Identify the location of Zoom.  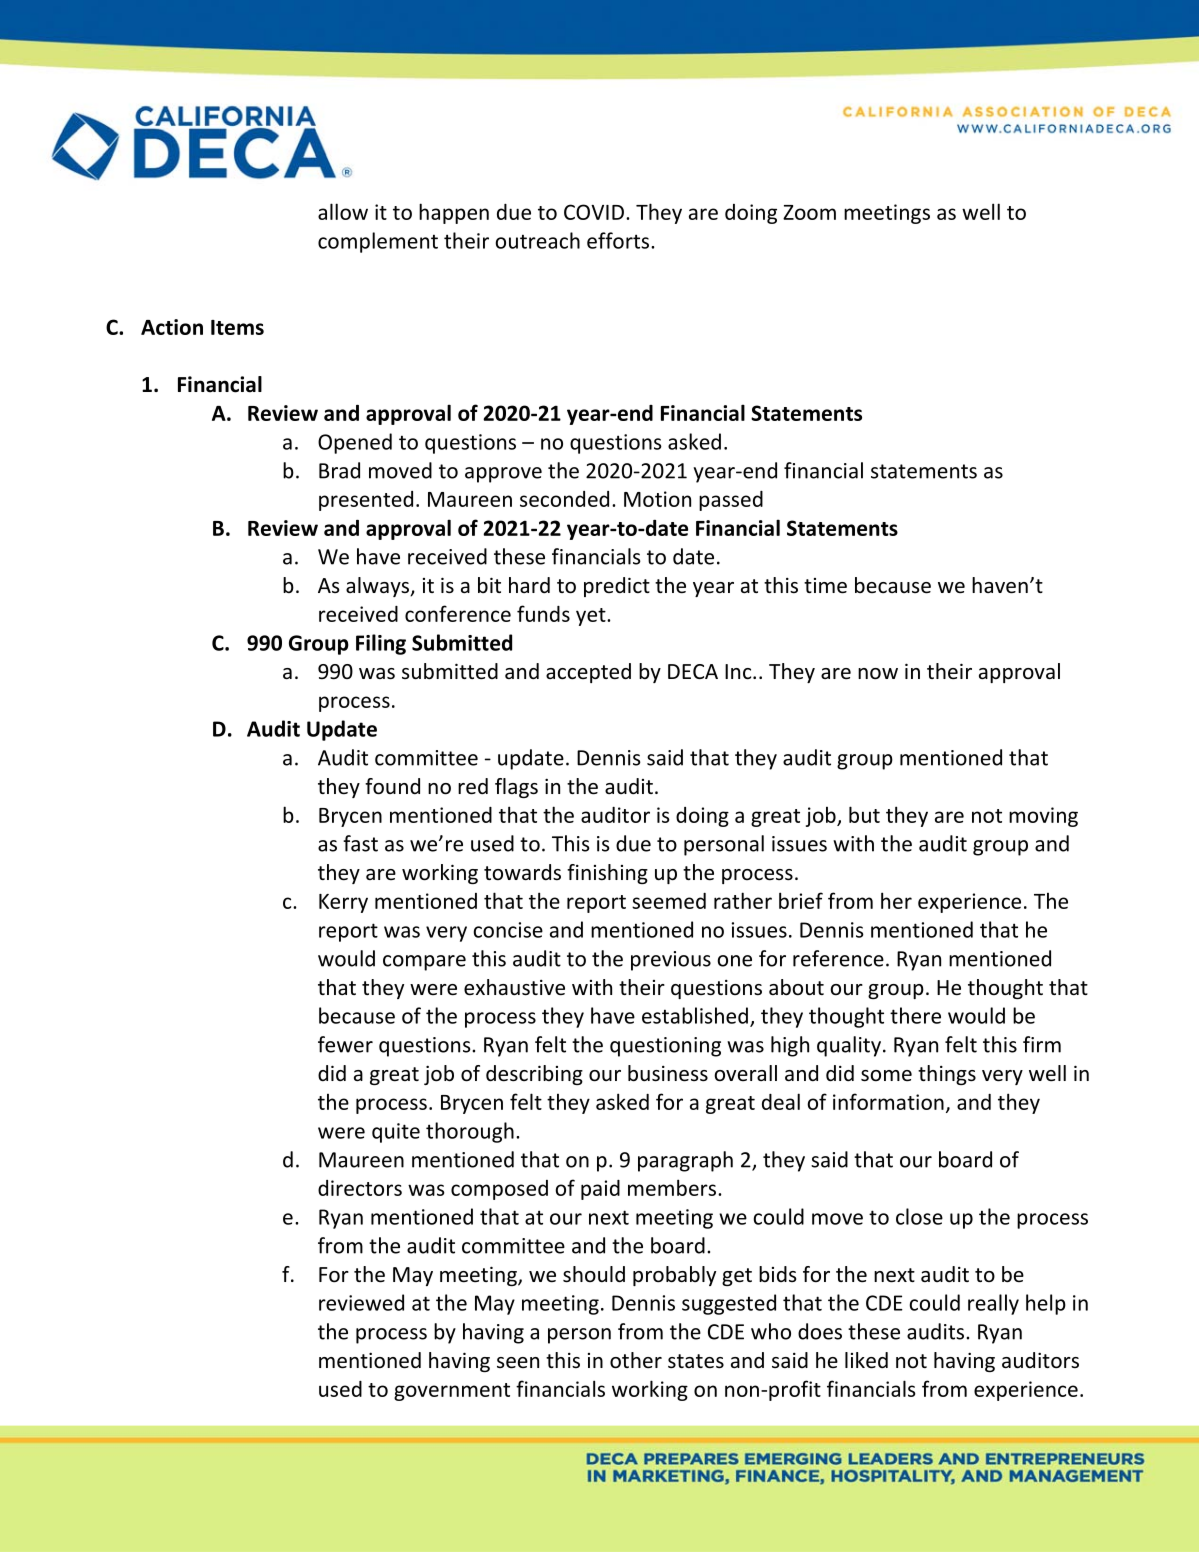
(809, 212).
